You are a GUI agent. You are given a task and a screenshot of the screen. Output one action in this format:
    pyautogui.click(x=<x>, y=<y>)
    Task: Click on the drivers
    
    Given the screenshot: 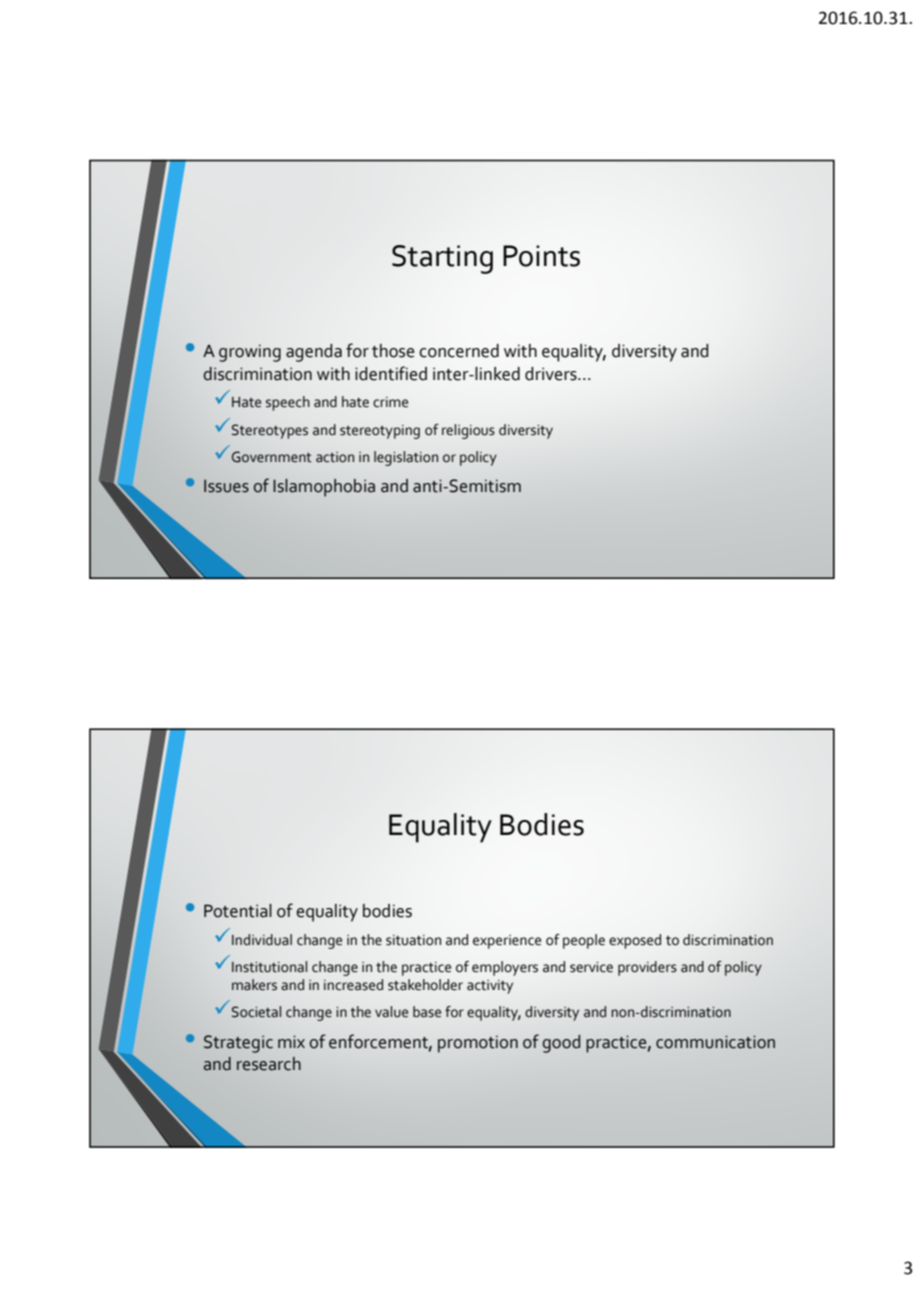 What is the action you would take?
    pyautogui.click(x=552, y=374)
